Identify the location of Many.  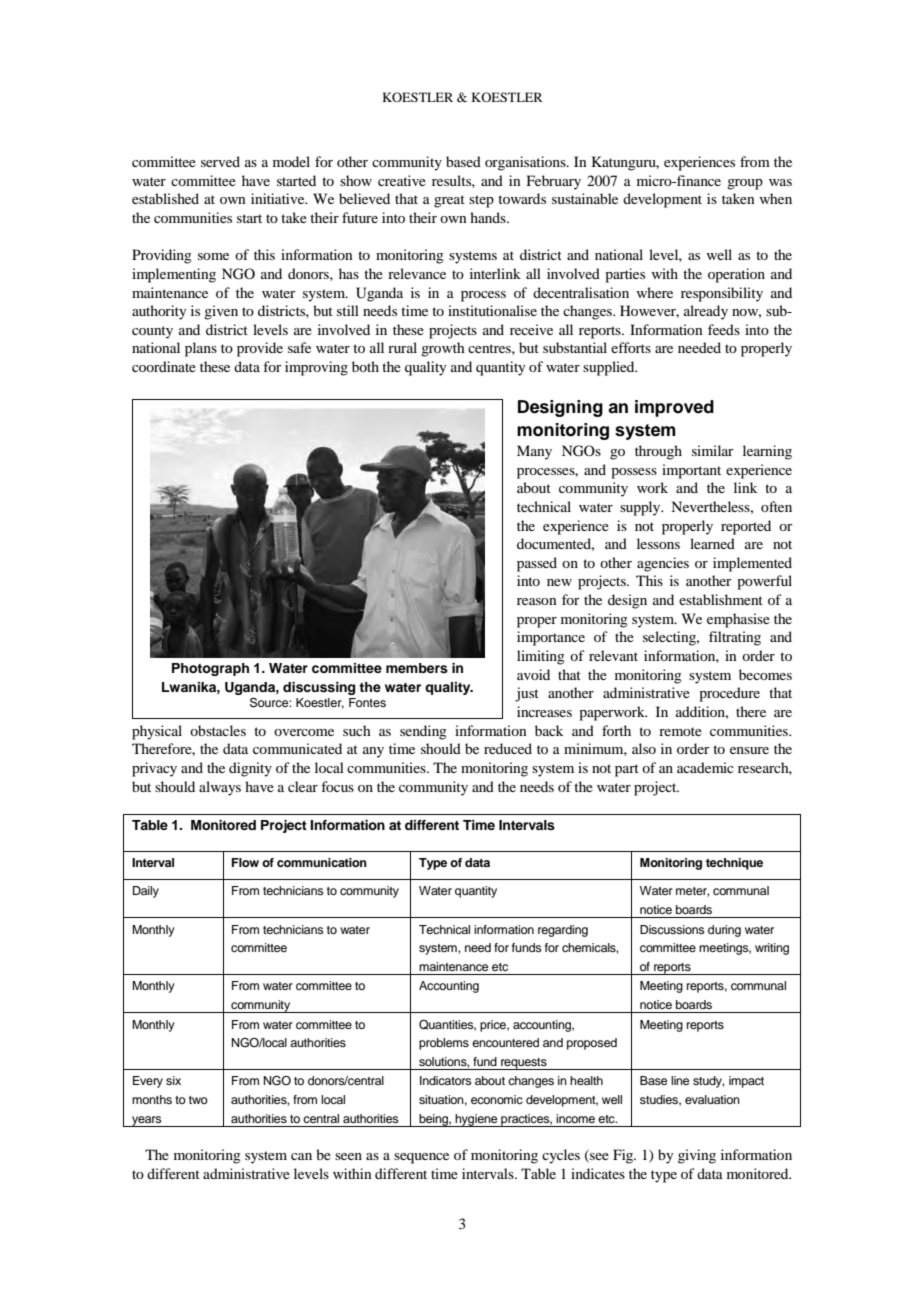
(534, 452).
